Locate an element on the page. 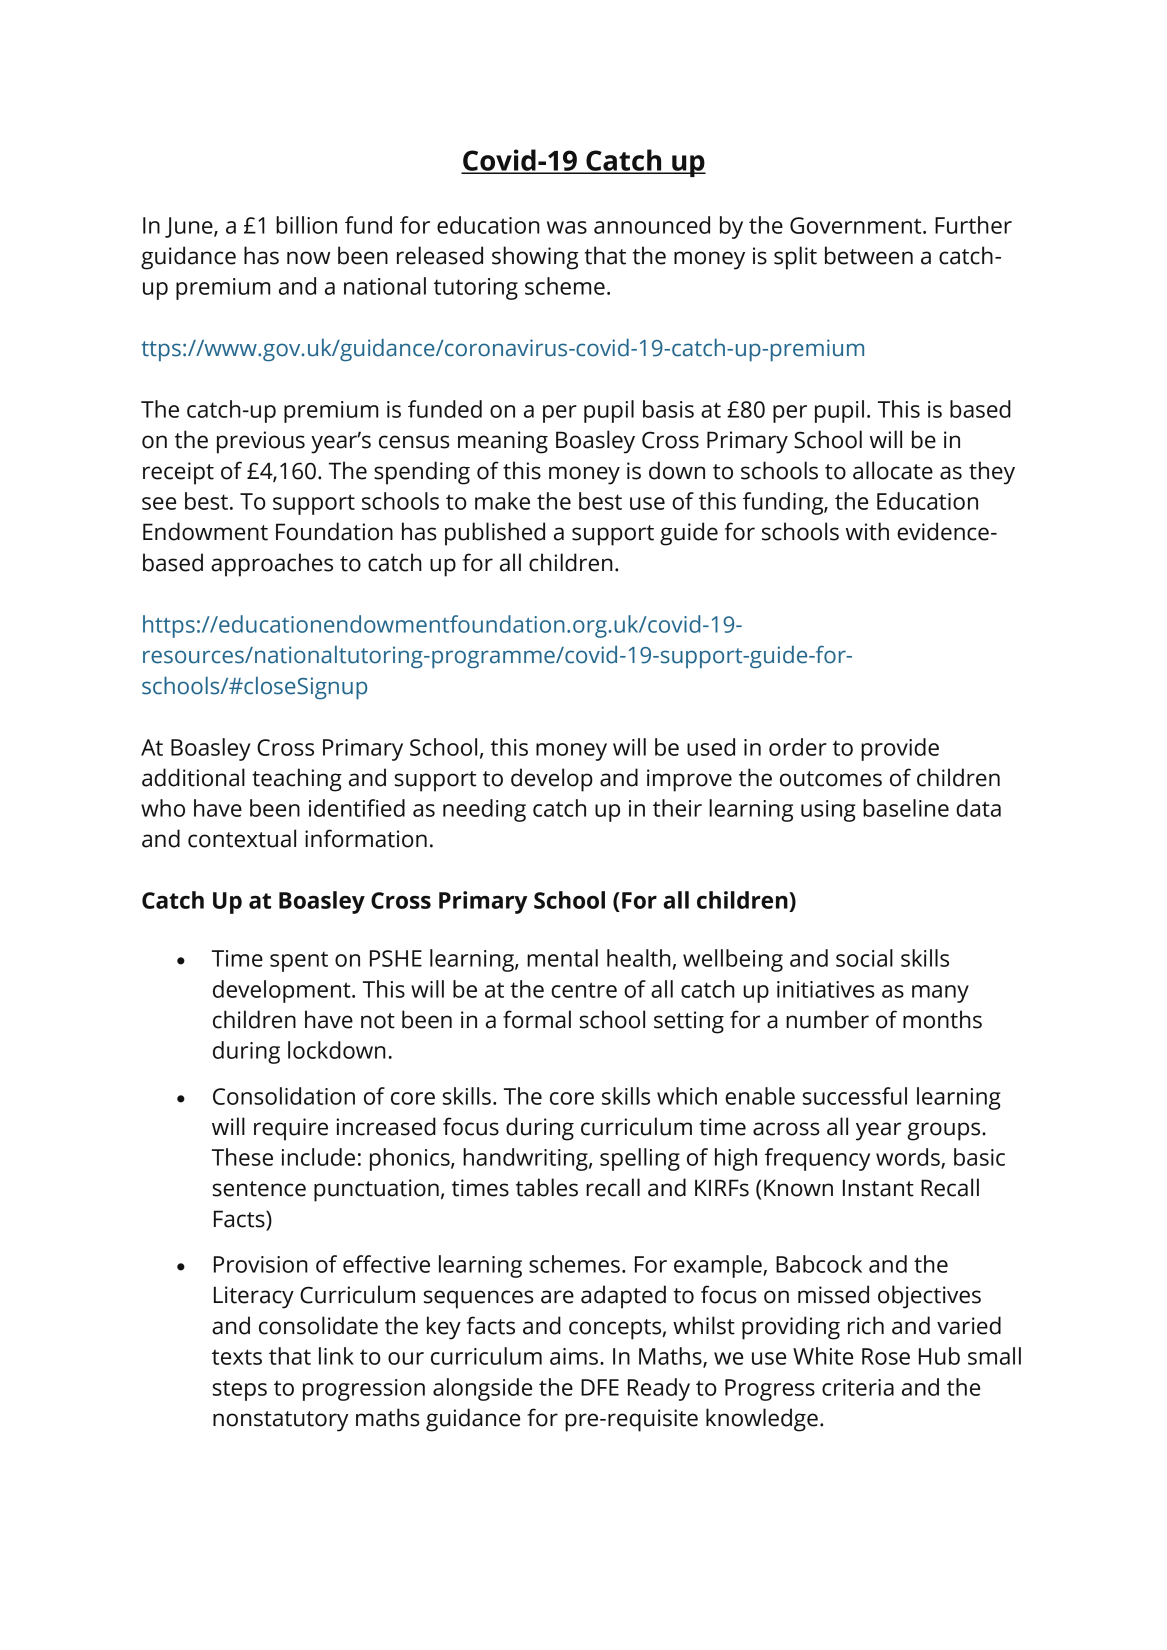  contextual is located at coordinates (242, 838).
